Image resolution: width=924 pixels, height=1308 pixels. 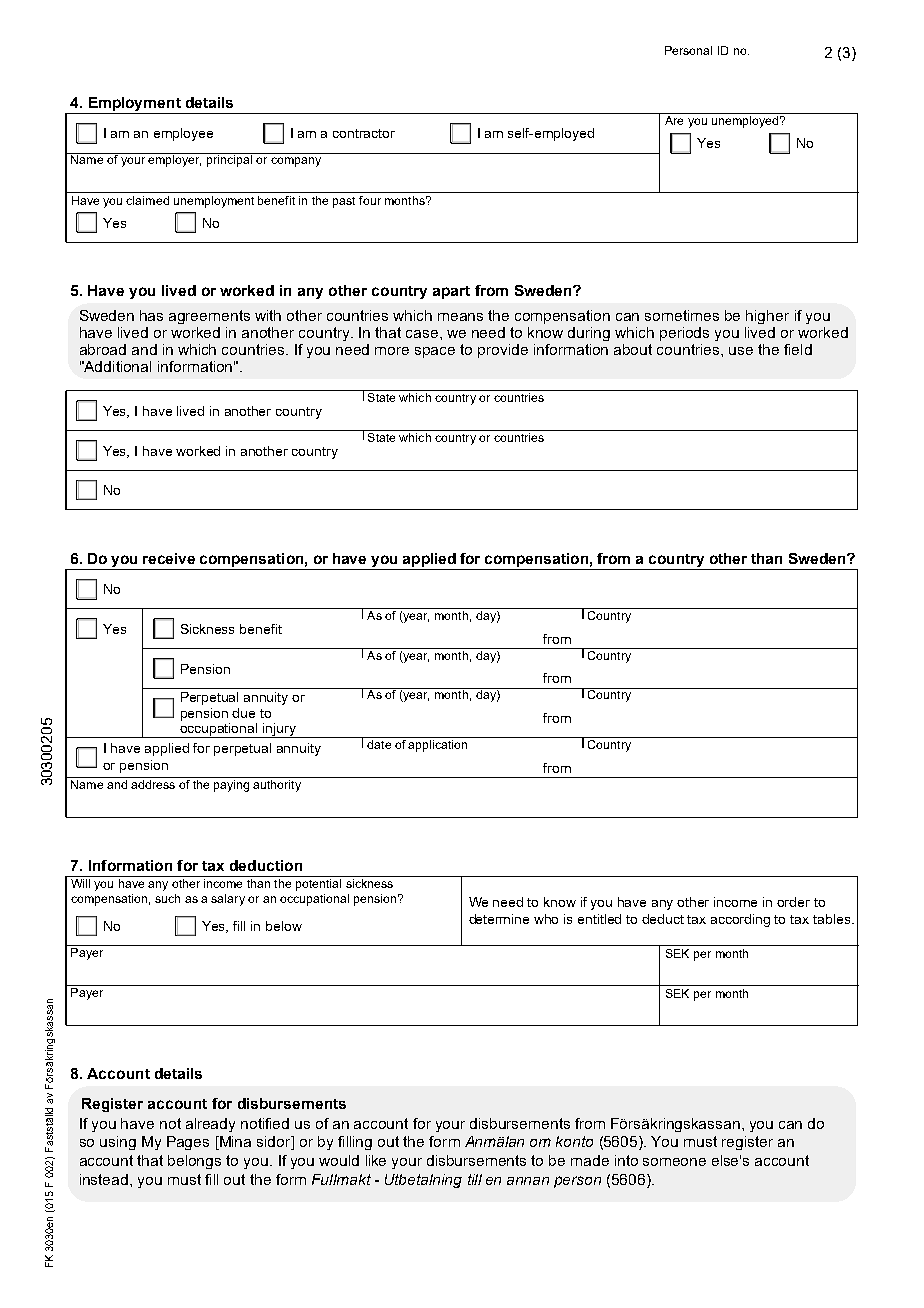 What do you see at coordinates (793, 902) in the page?
I see `order` at bounding box center [793, 902].
